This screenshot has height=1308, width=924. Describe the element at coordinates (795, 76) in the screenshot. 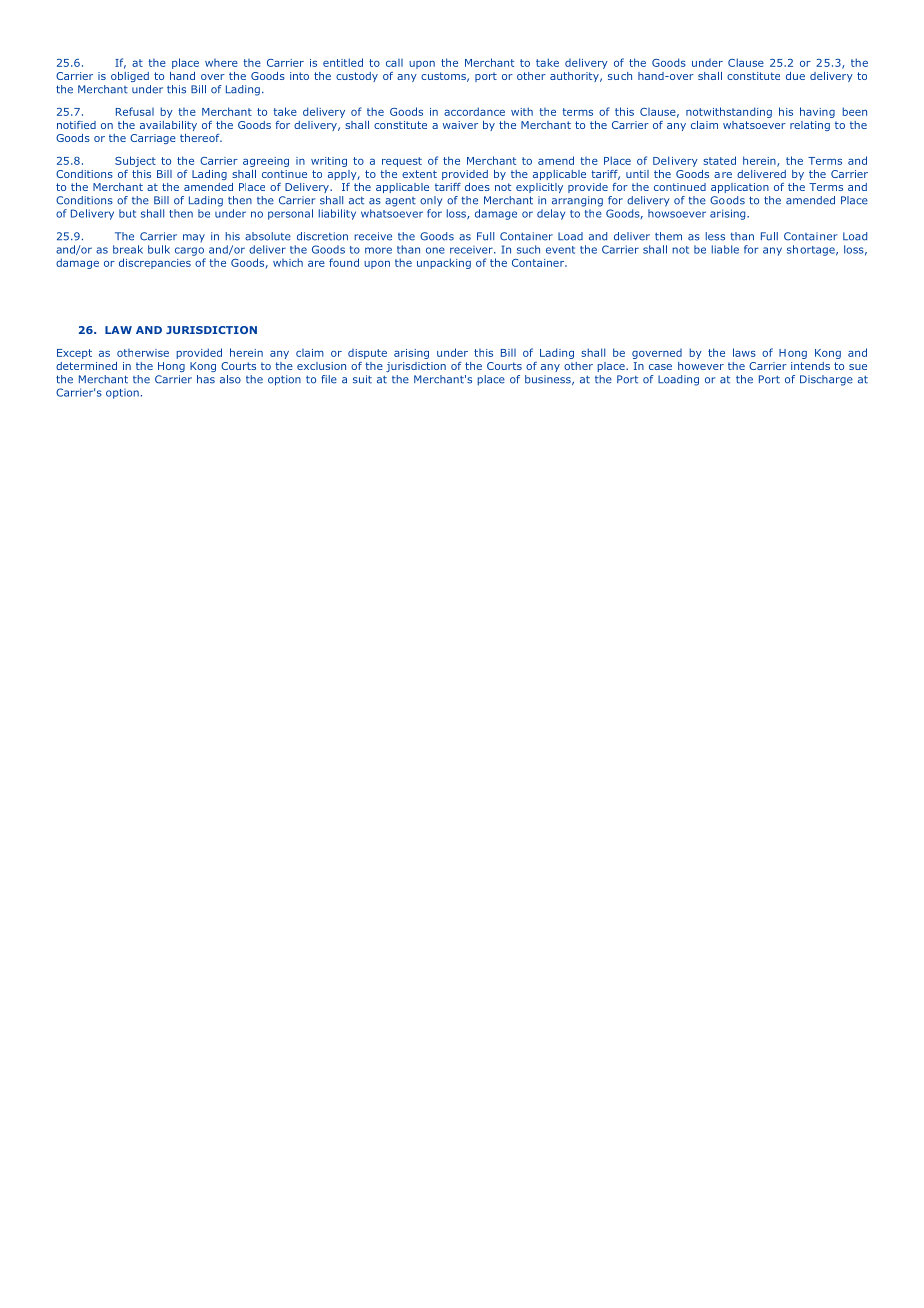

I see `due` at that location.
